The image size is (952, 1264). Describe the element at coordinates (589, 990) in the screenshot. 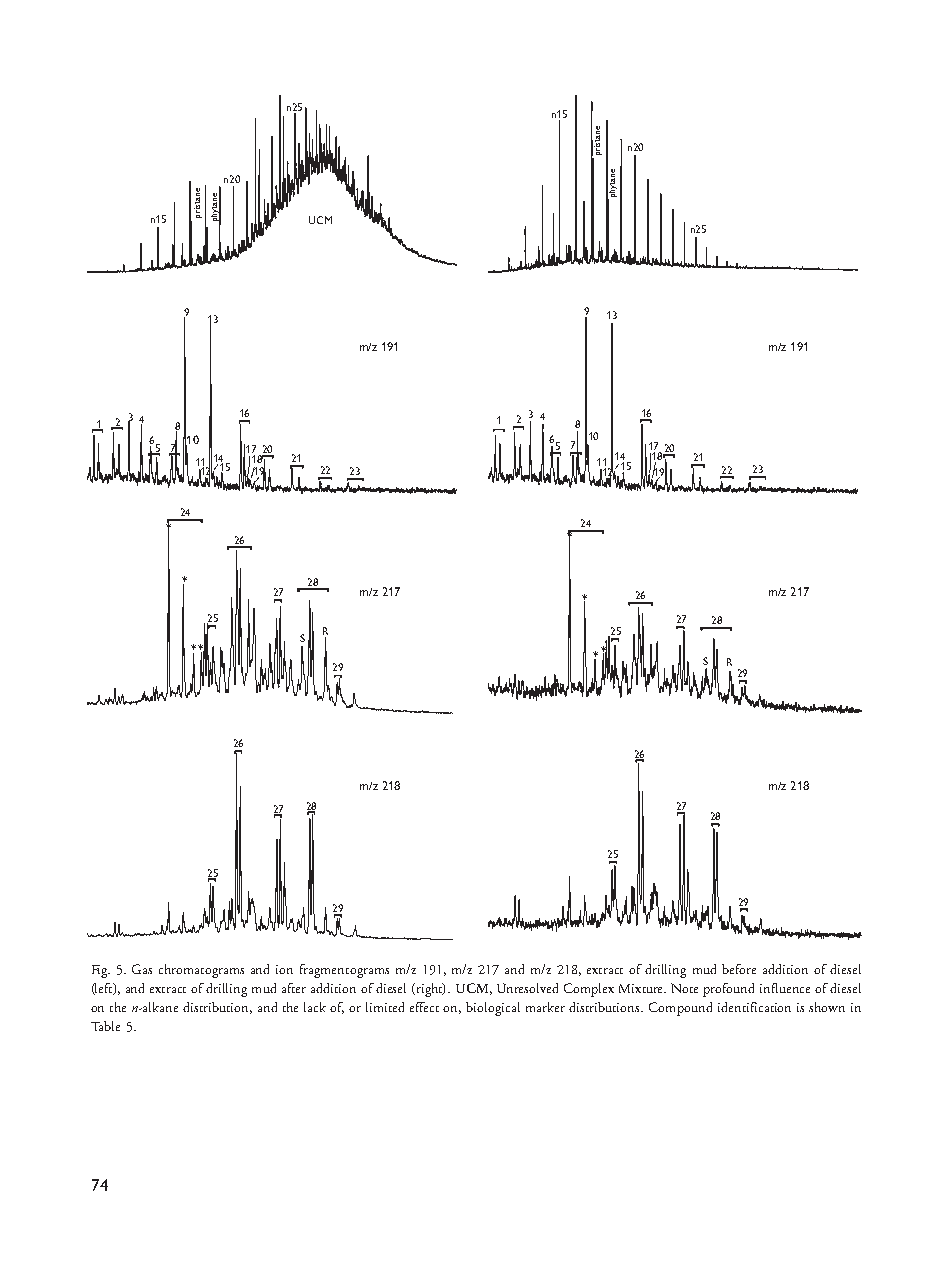

I see `Complex` at that location.
